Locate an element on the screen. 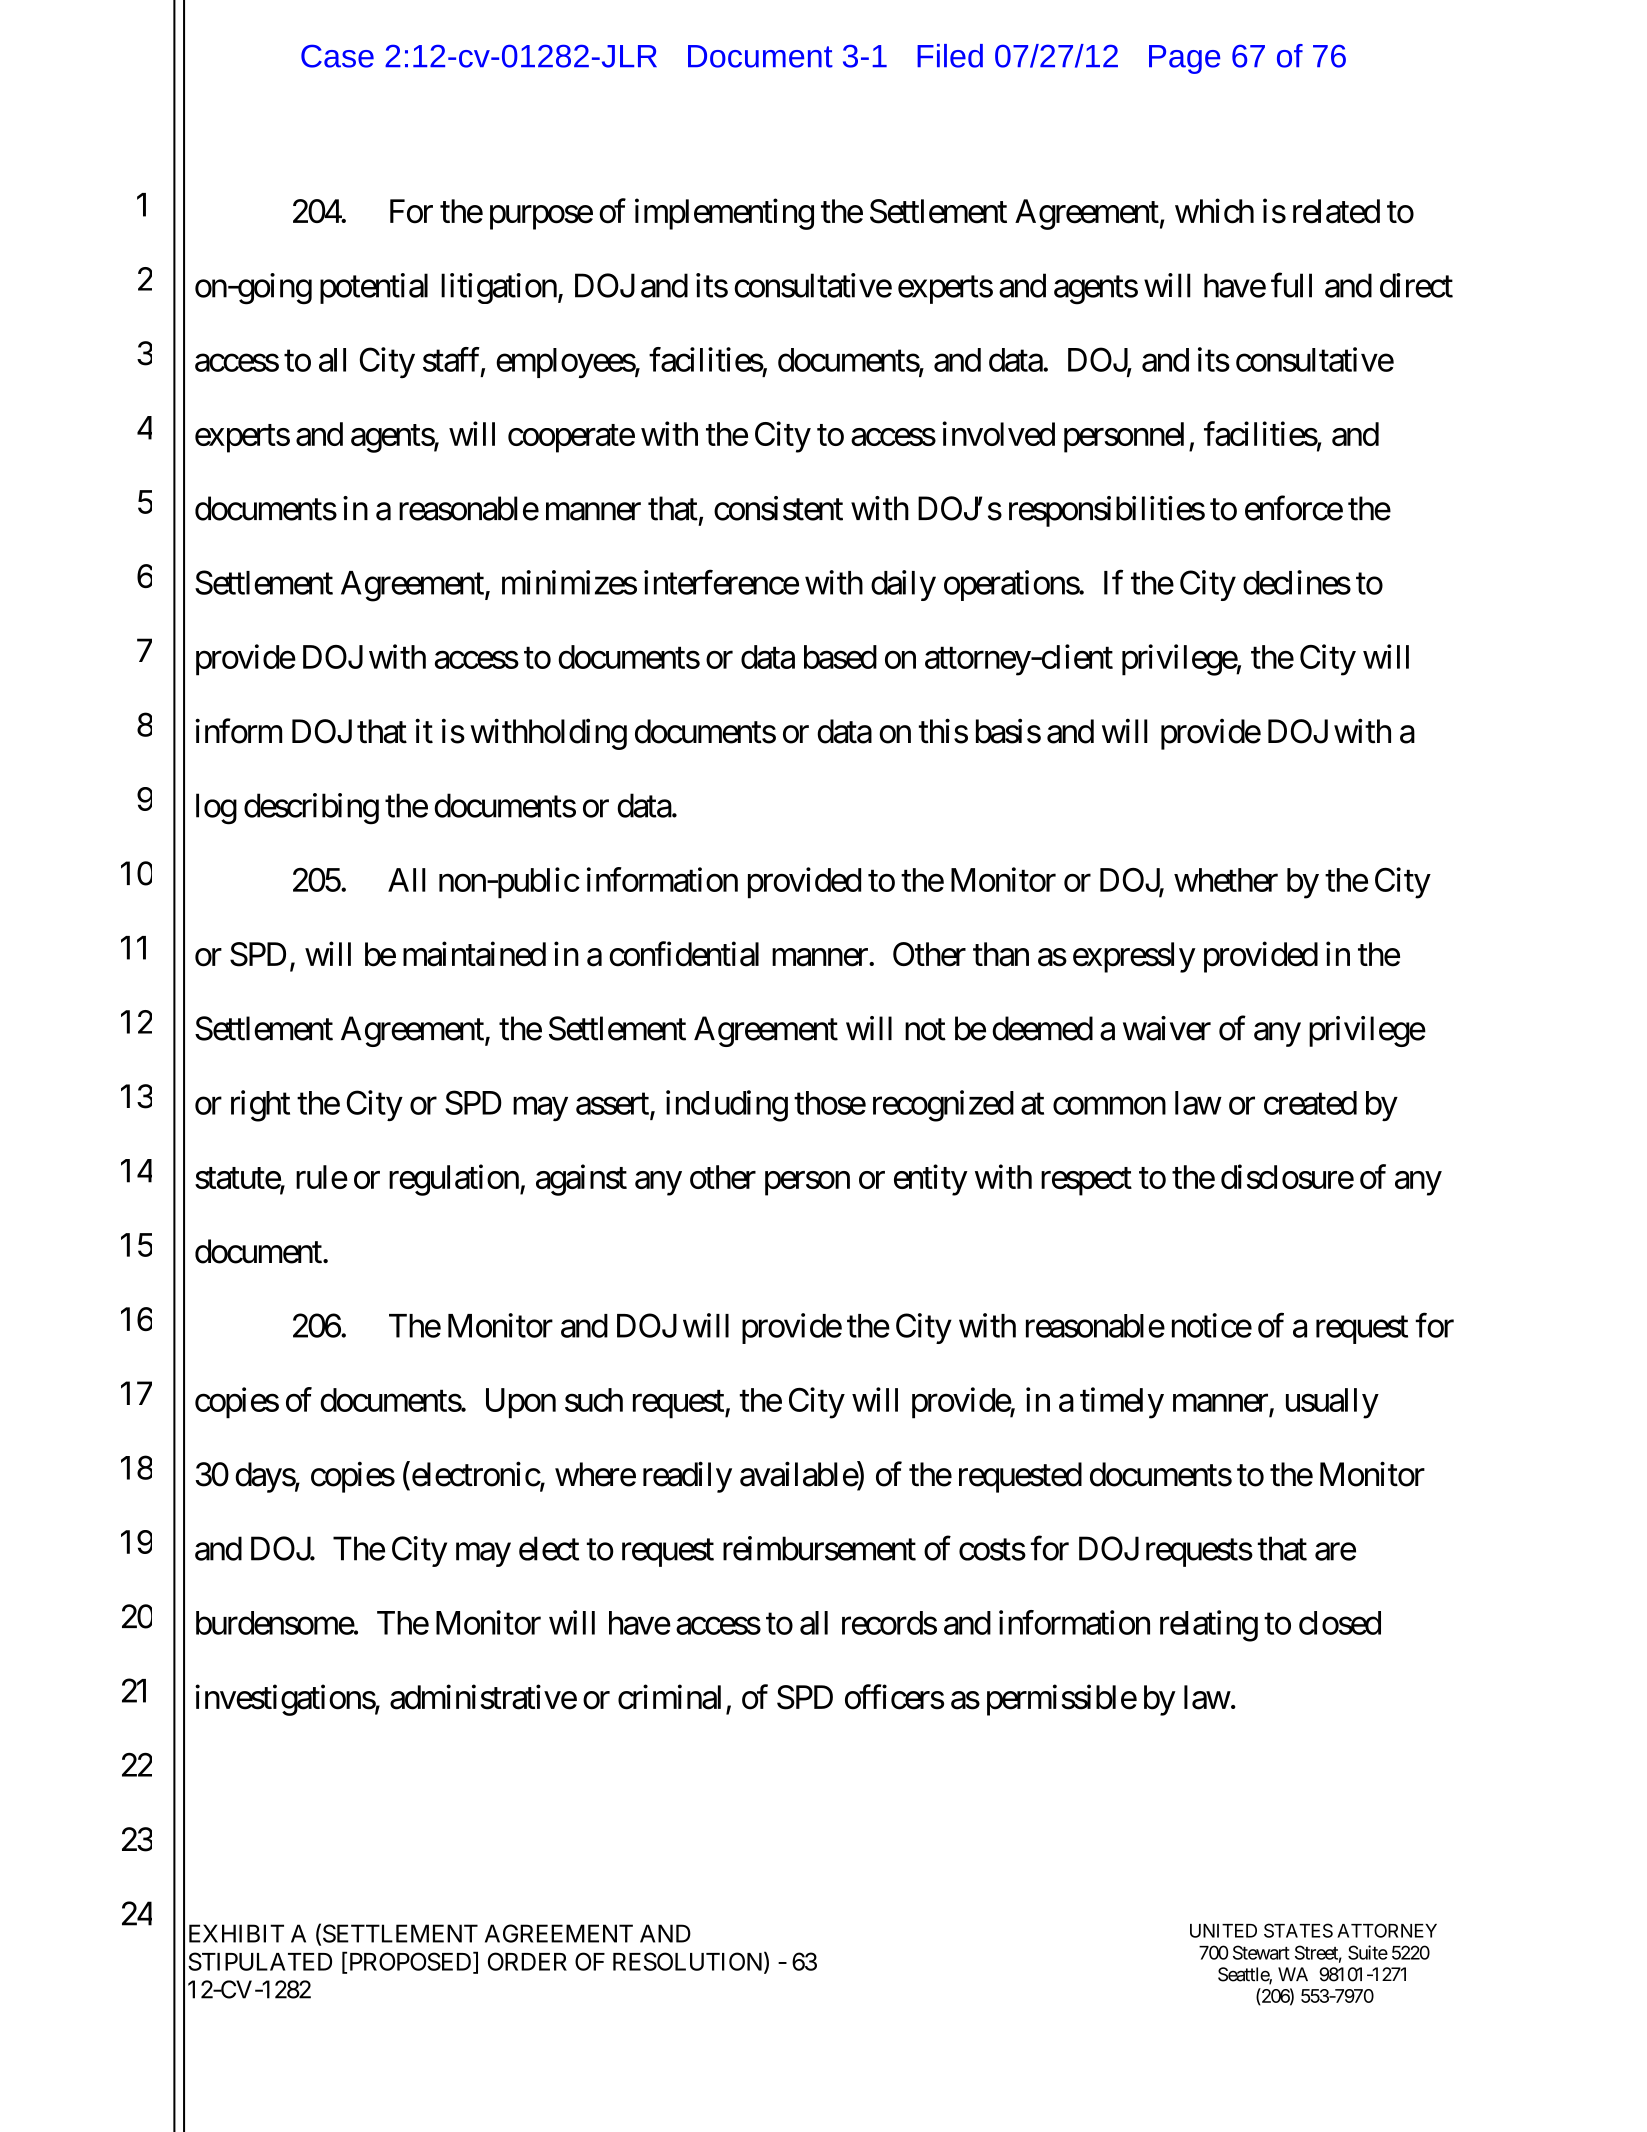 The width and height of the screenshot is (1647, 2132). waiver is located at coordinates (1167, 1028).
